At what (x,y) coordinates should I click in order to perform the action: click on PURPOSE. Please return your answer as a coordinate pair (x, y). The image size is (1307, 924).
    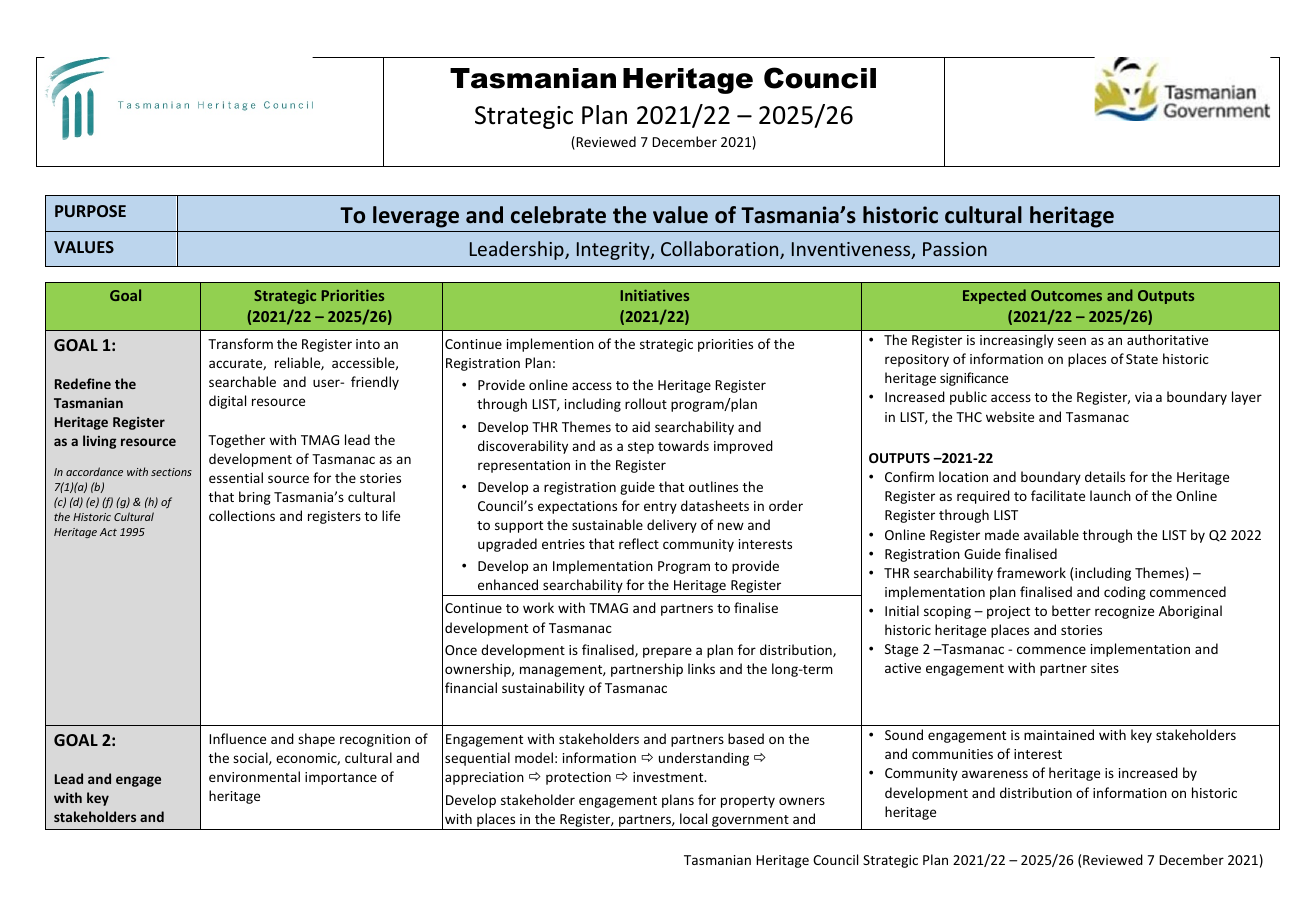
    Looking at the image, I should click on (90, 211).
